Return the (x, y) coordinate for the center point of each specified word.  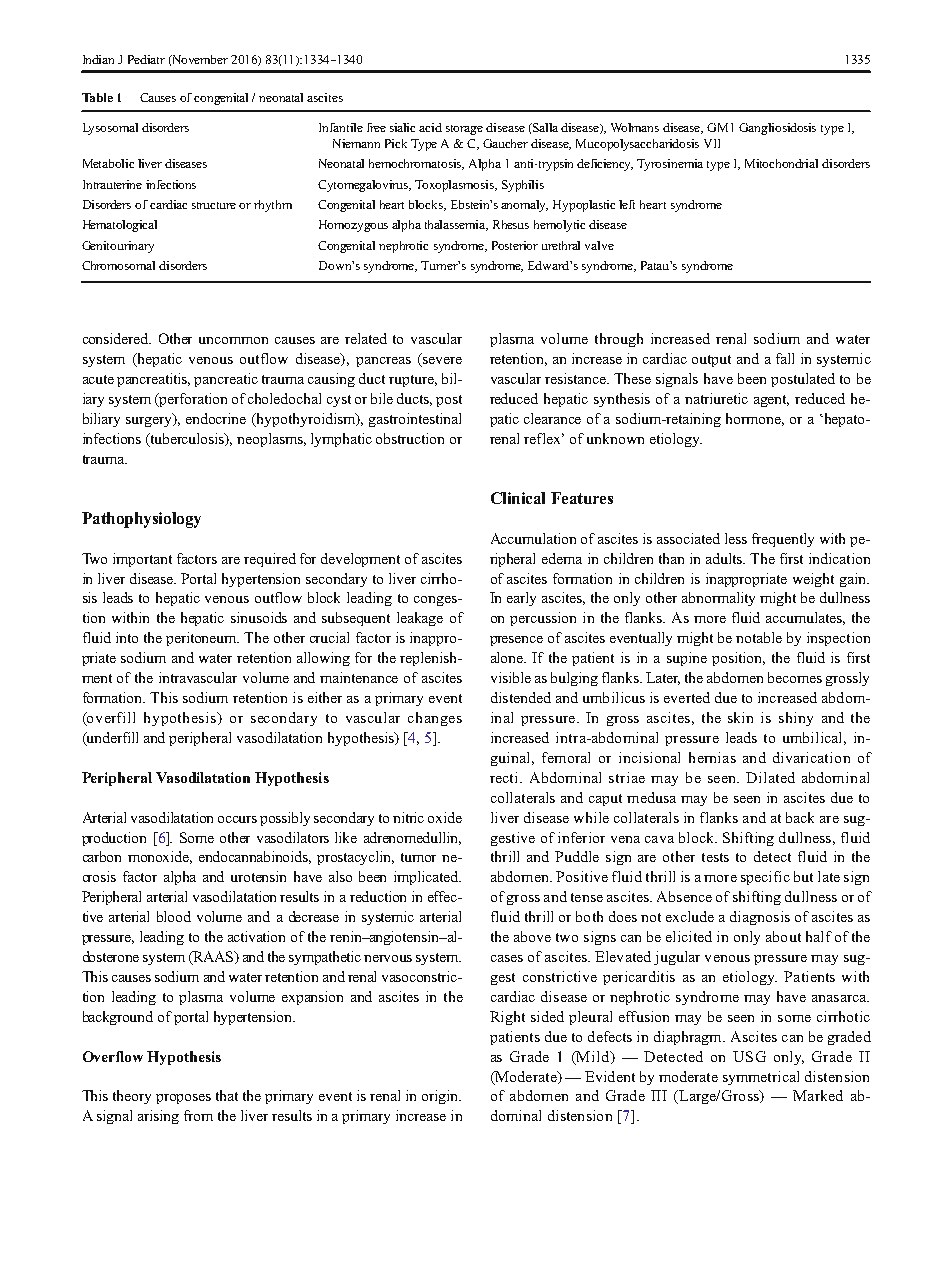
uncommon (233, 340)
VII (712, 143)
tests (715, 857)
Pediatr (146, 59)
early (521, 599)
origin (441, 1097)
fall (785, 358)
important (142, 560)
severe (441, 362)
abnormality (718, 599)
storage (464, 130)
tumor (418, 857)
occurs (237, 819)
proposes (183, 1099)
